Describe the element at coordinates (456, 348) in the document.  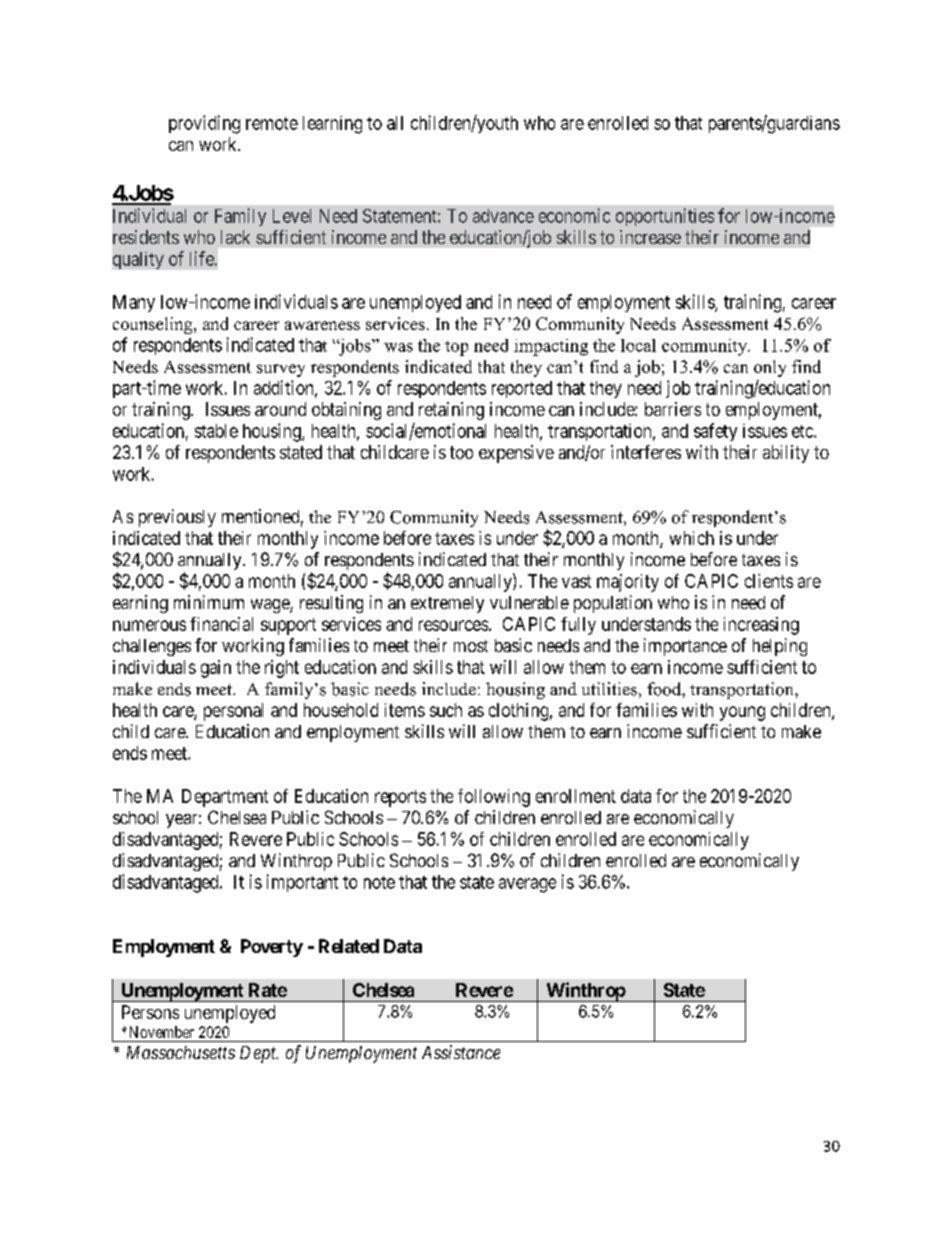
I see `top` at that location.
